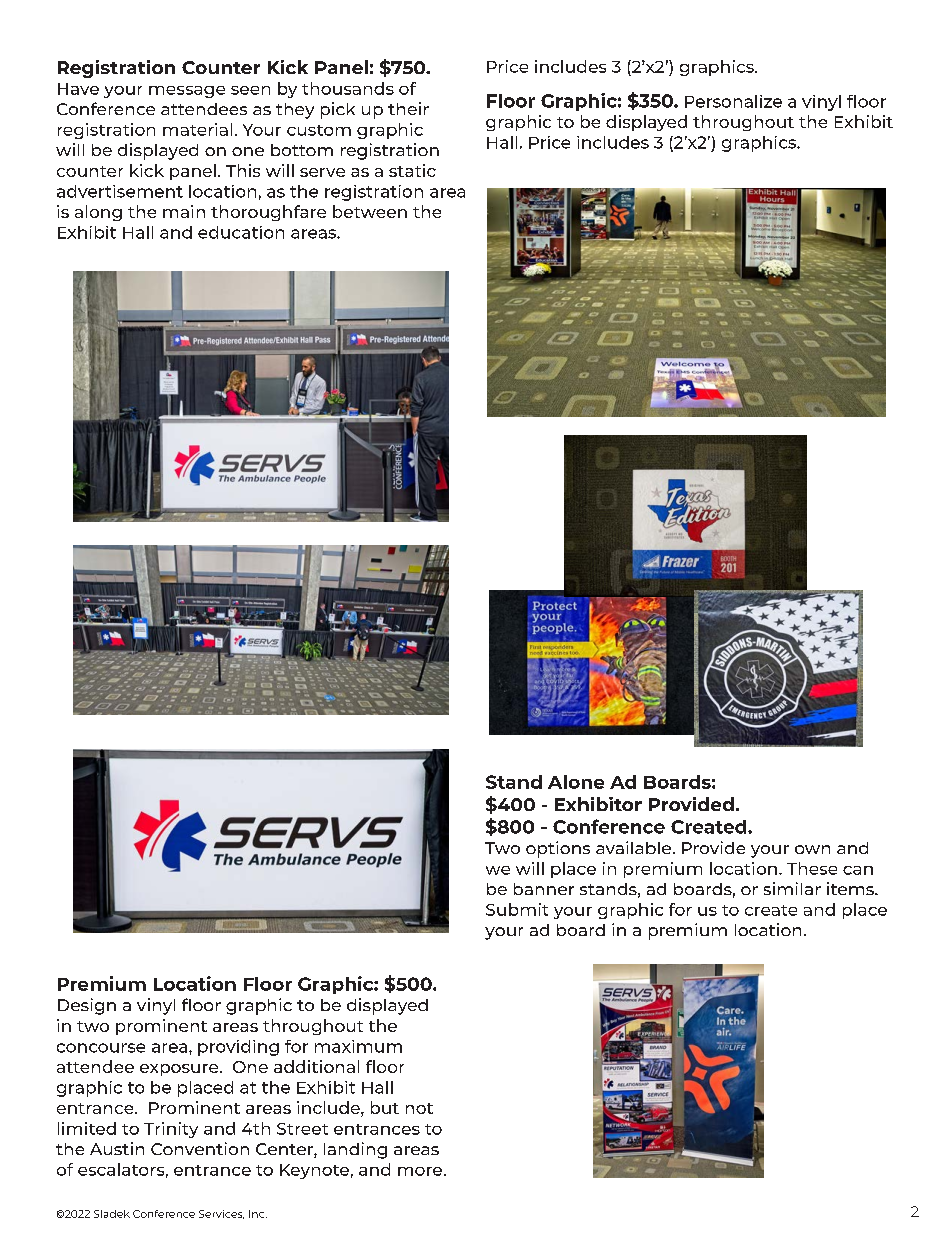 The height and width of the screenshot is (1233, 952). I want to click on similar, so click(792, 888).
